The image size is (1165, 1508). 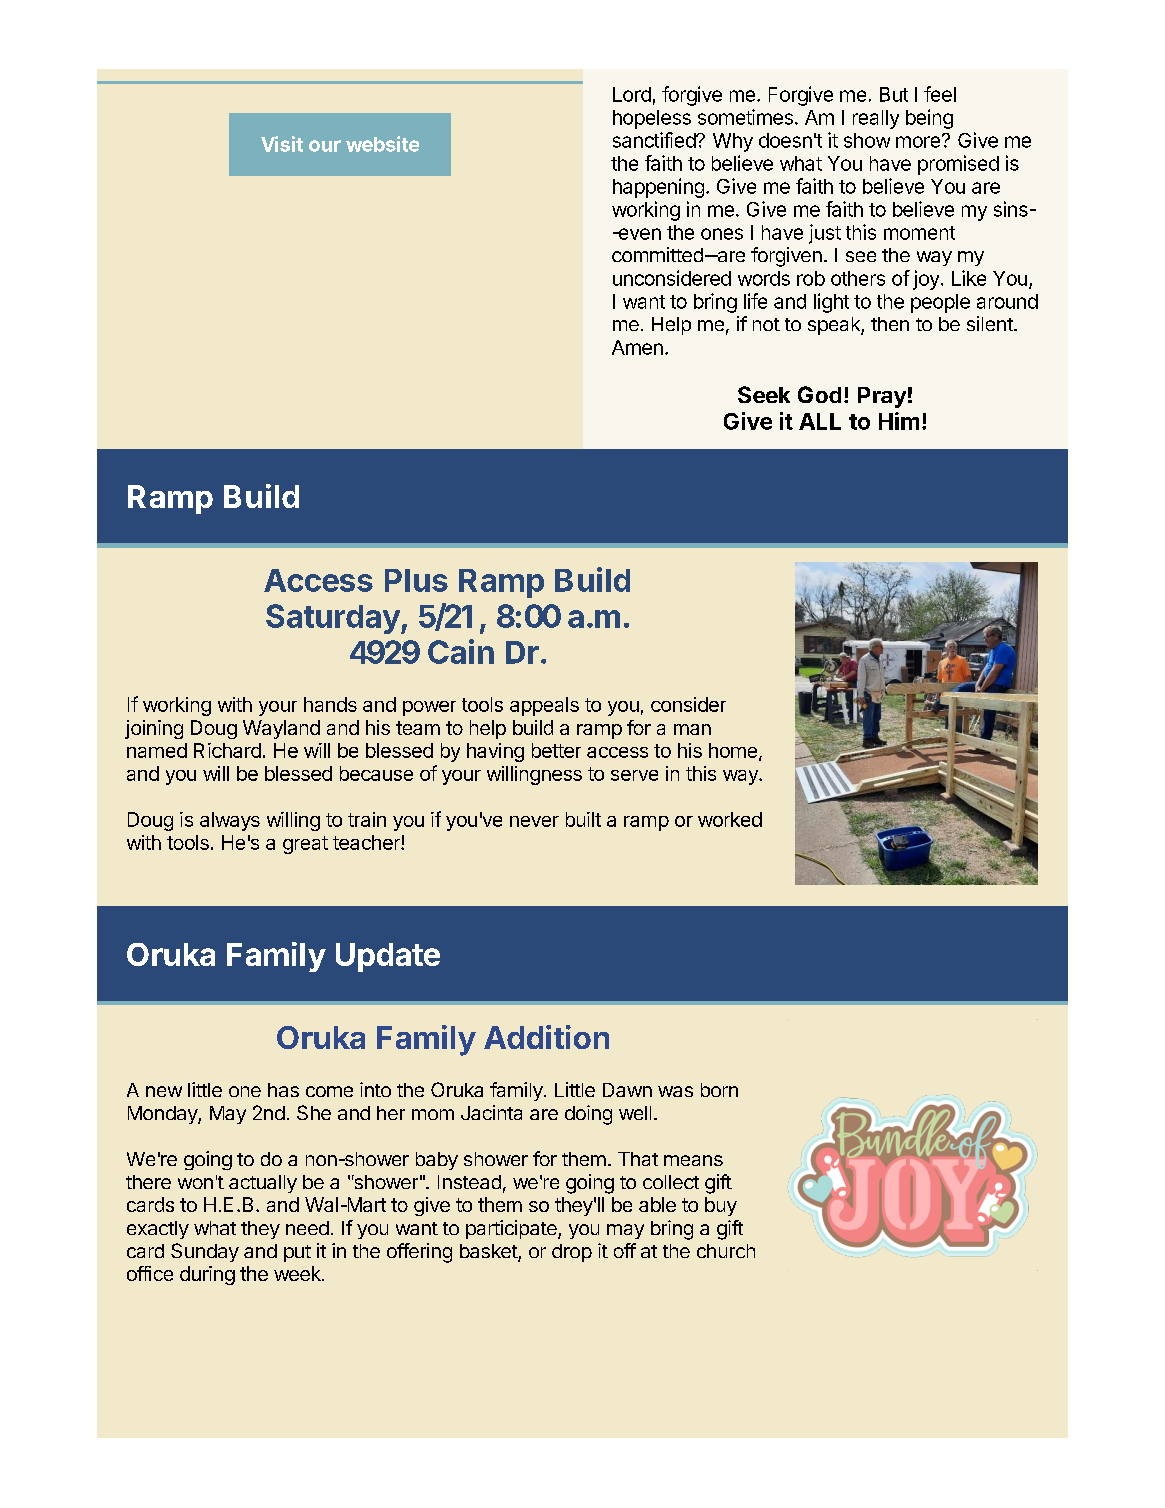 What do you see at coordinates (282, 144) in the screenshot?
I see `Visit` at bounding box center [282, 144].
